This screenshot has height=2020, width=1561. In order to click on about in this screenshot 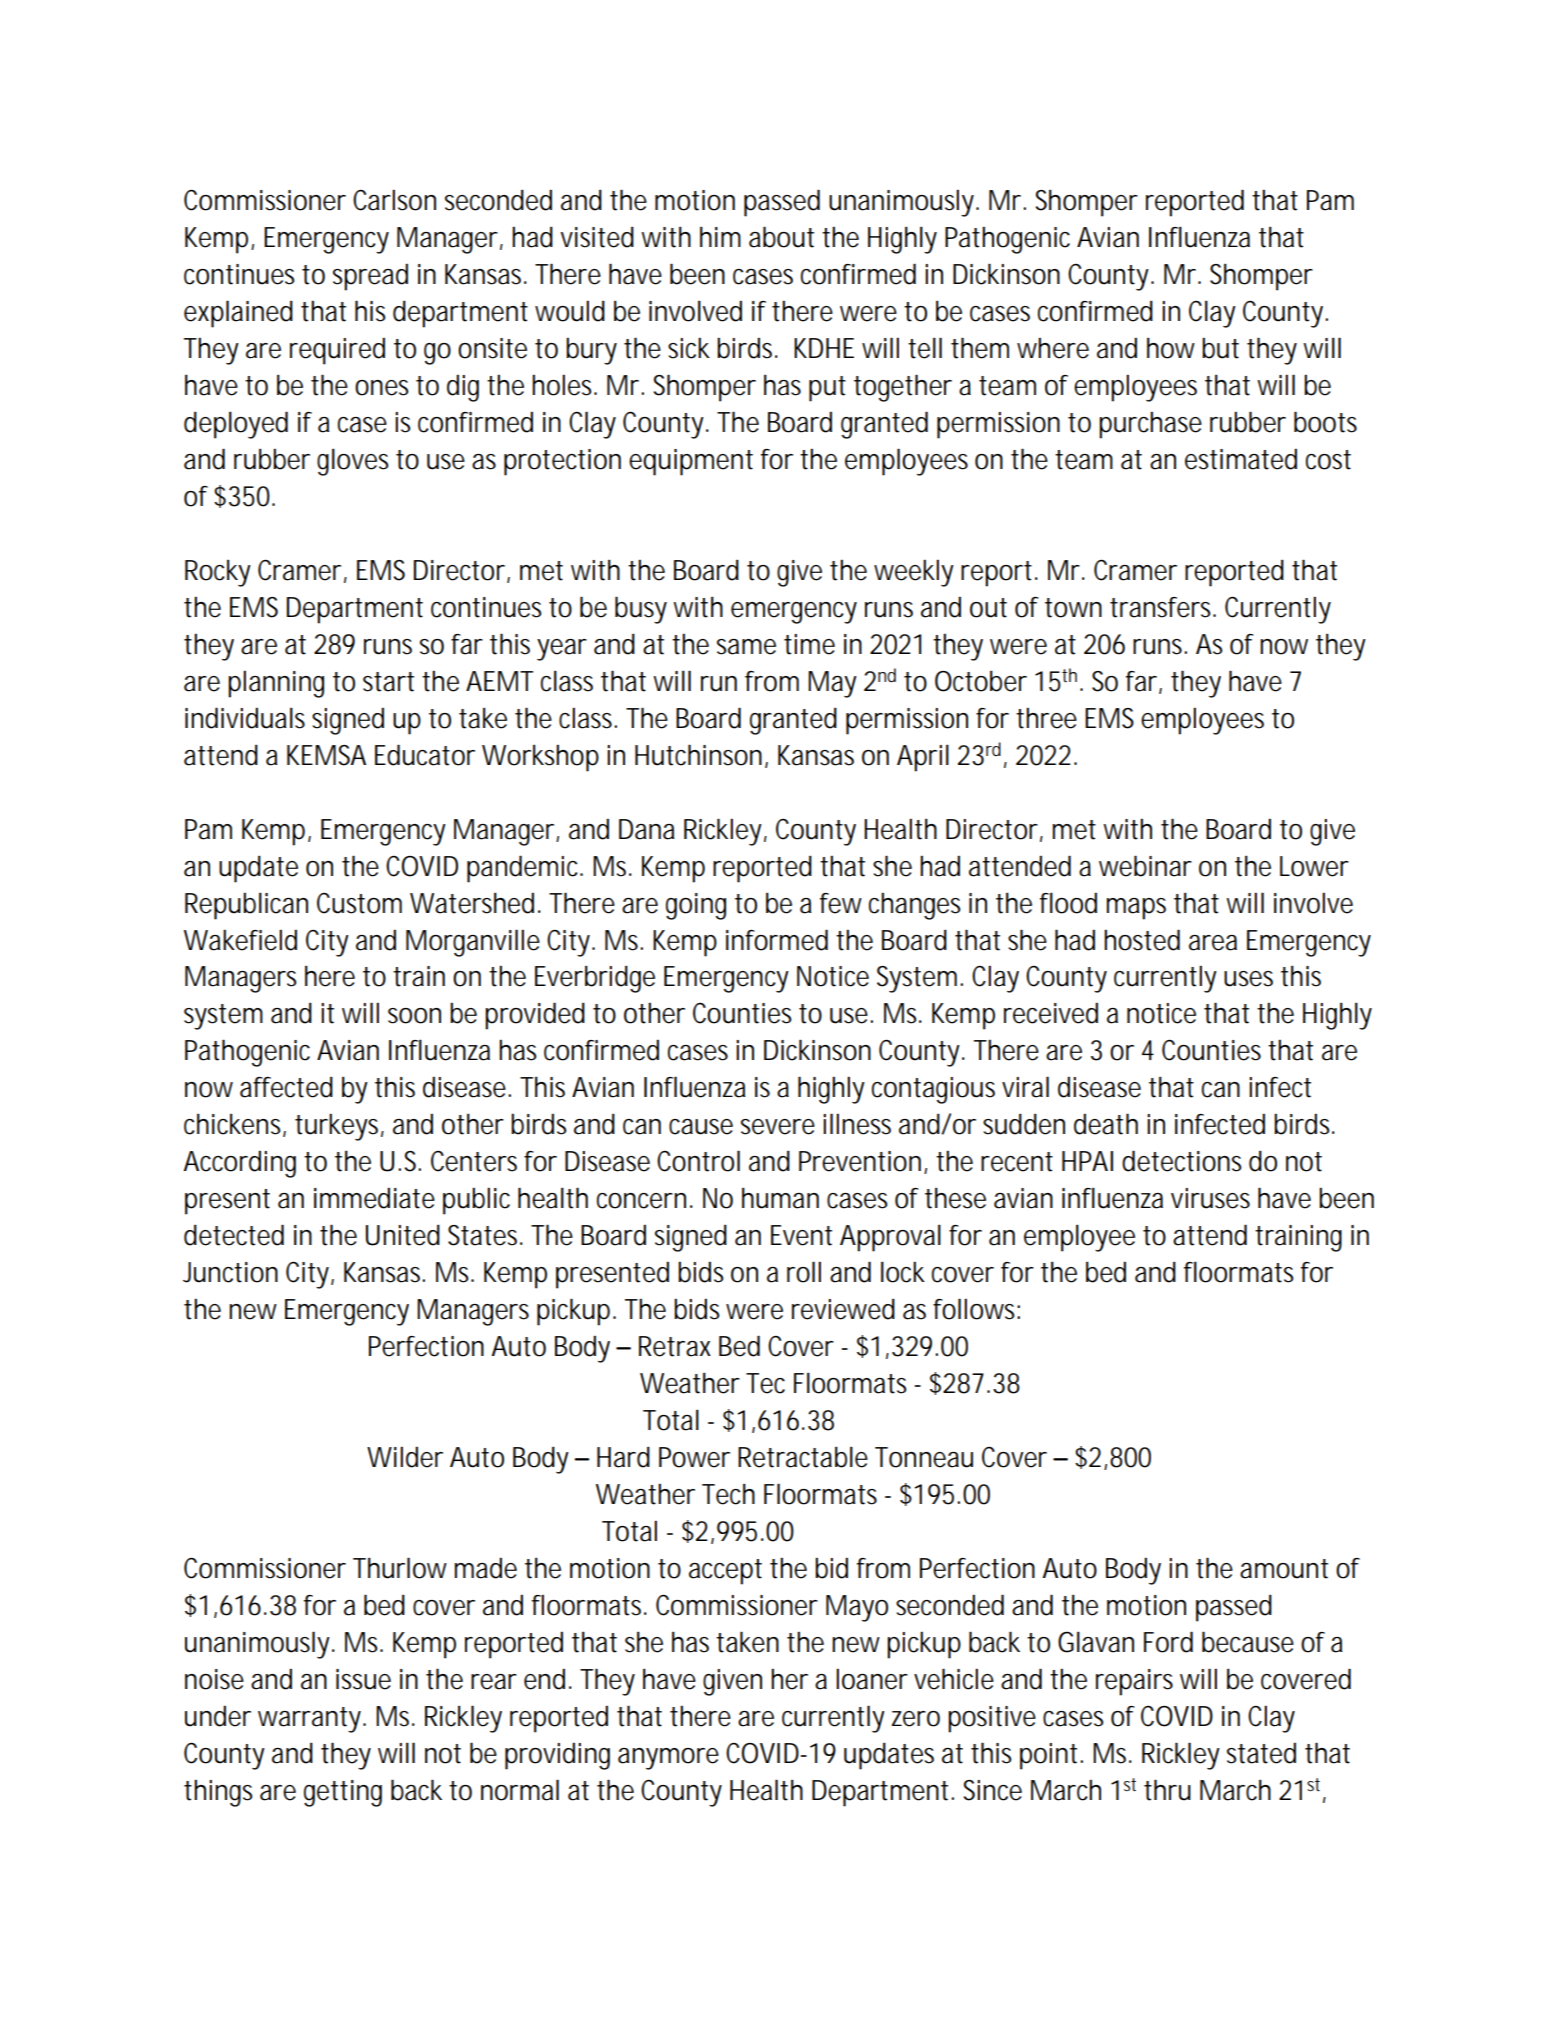, I will do `click(781, 237)`.
